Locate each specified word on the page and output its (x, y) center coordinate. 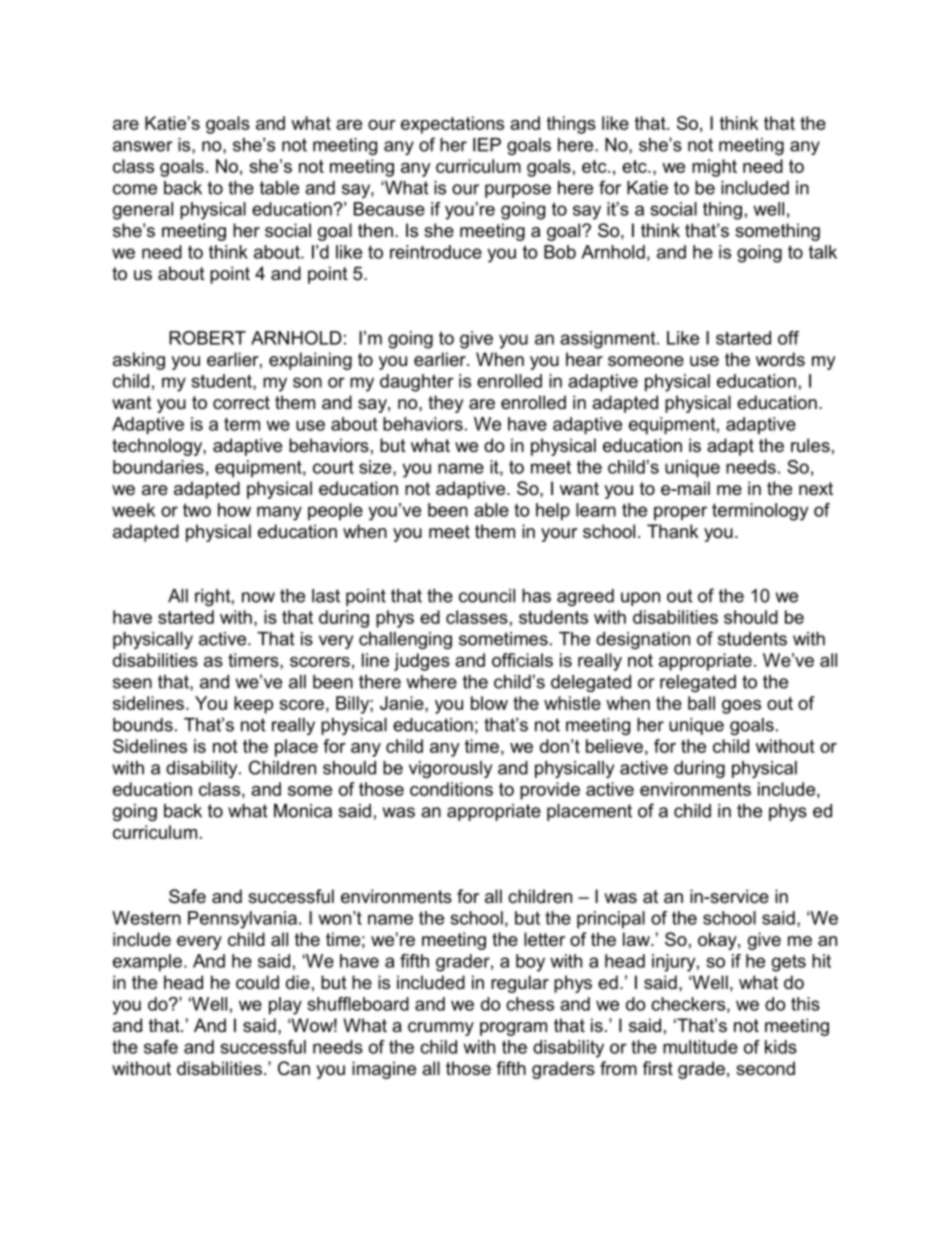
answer (143, 146)
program (513, 1029)
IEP (487, 145)
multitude (700, 1047)
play (285, 1006)
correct (241, 402)
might (714, 168)
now (258, 597)
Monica (303, 811)
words (780, 359)
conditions (451, 789)
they (446, 404)
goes (741, 707)
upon (640, 599)
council (487, 596)
